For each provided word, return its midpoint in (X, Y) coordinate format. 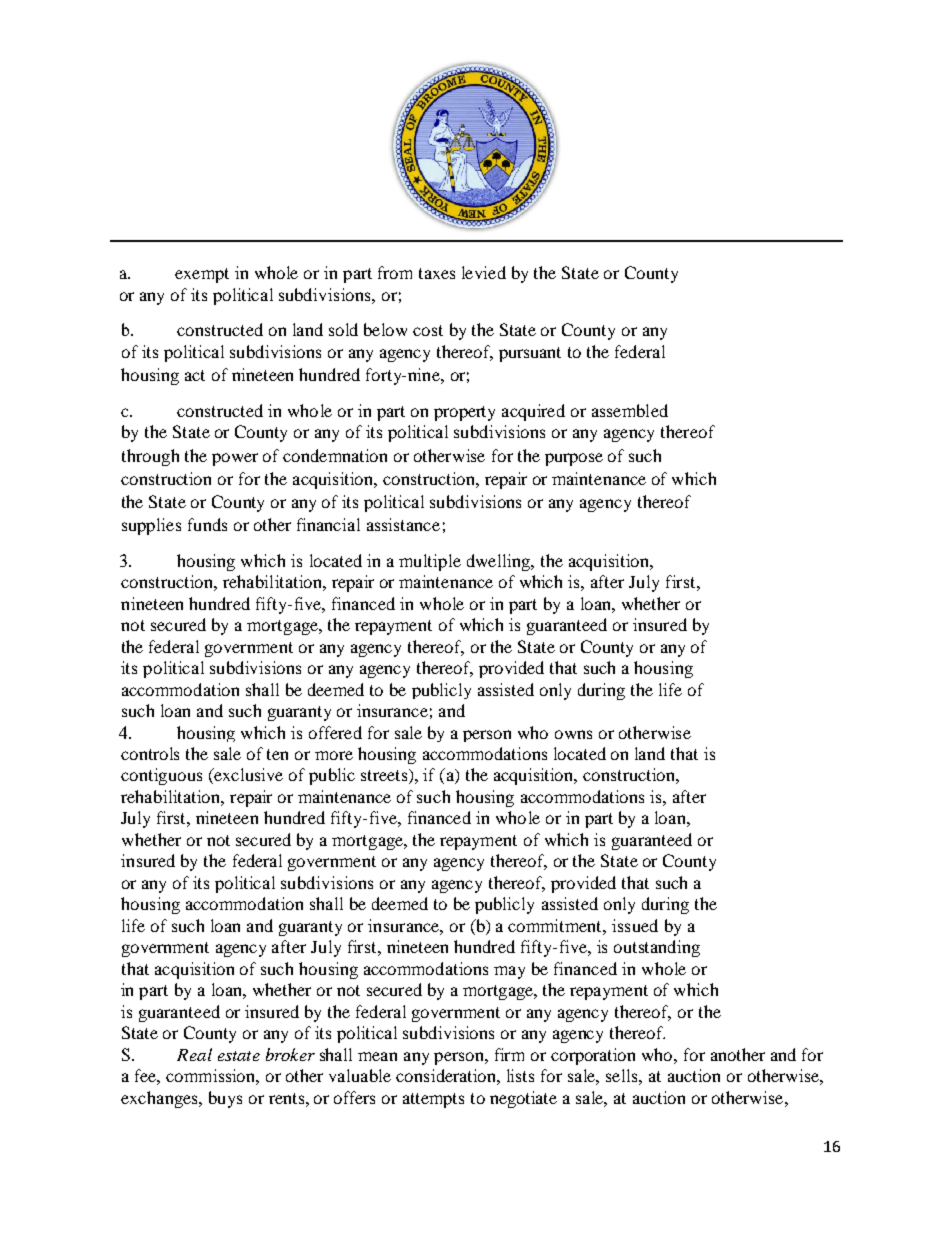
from (395, 272)
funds (207, 524)
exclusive (247, 776)
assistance (403, 524)
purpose (574, 459)
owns (573, 734)
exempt (202, 275)
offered (335, 732)
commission (212, 1077)
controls (150, 753)
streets (385, 776)
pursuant (530, 354)
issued (635, 925)
